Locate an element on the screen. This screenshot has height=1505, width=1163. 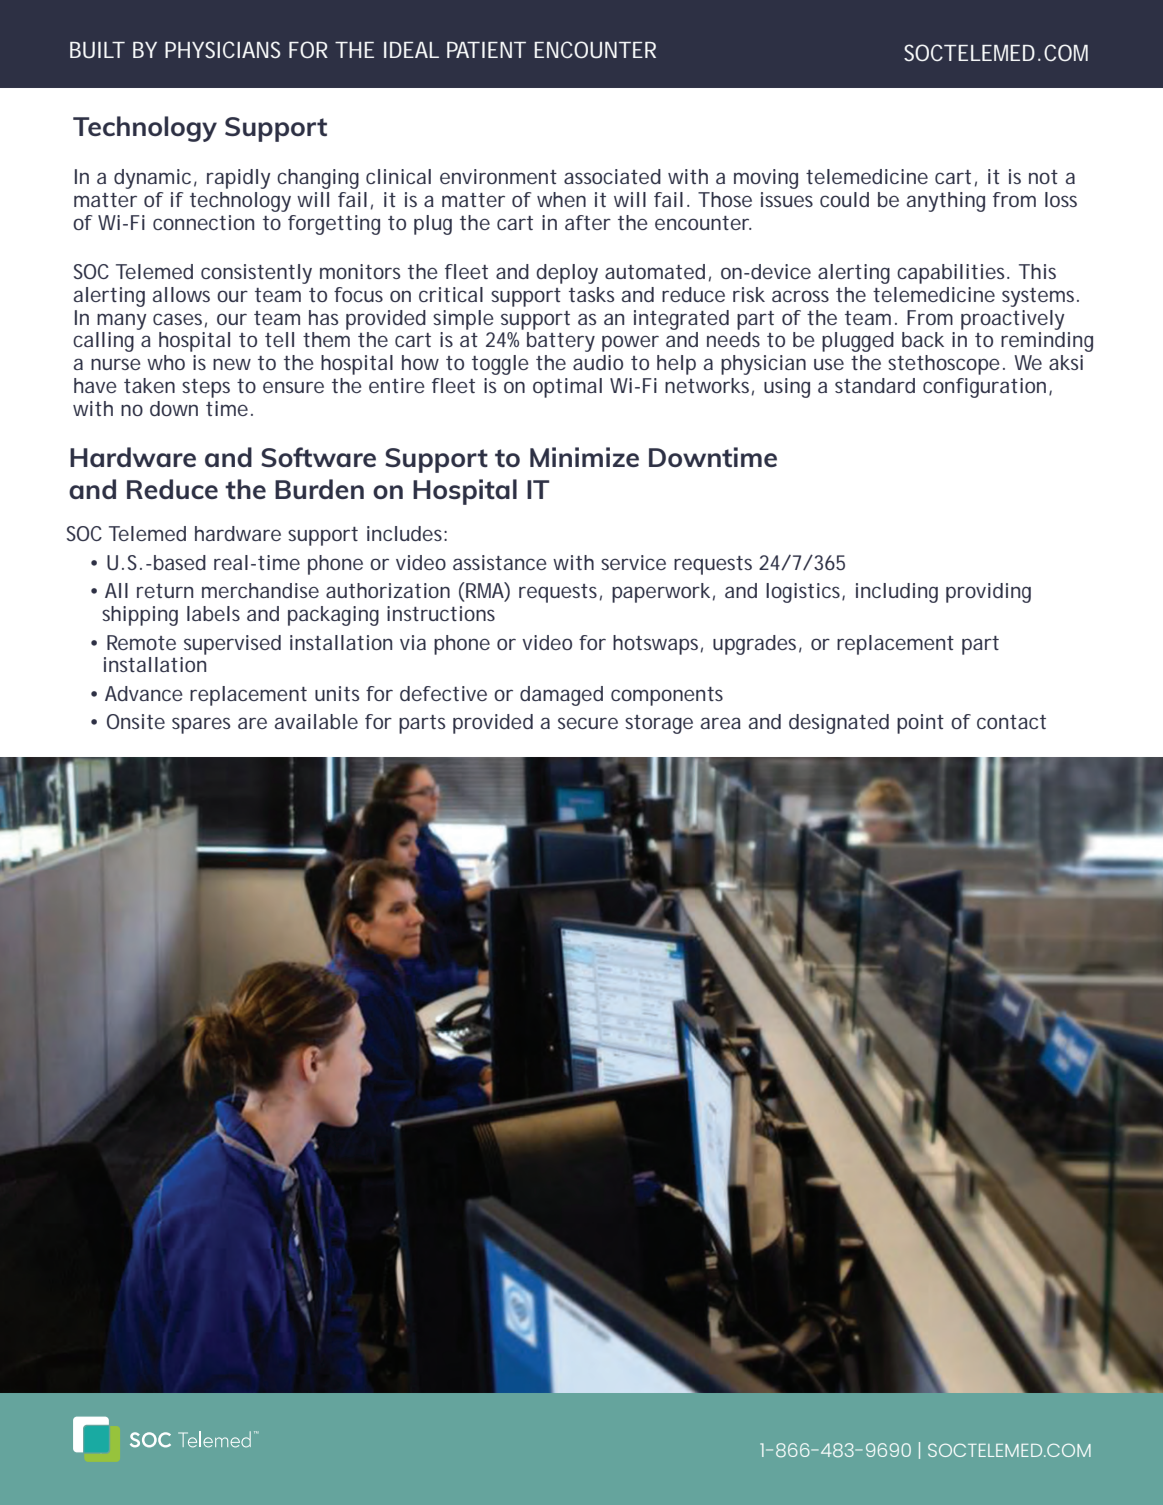
Minimize is located at coordinates (584, 457).
